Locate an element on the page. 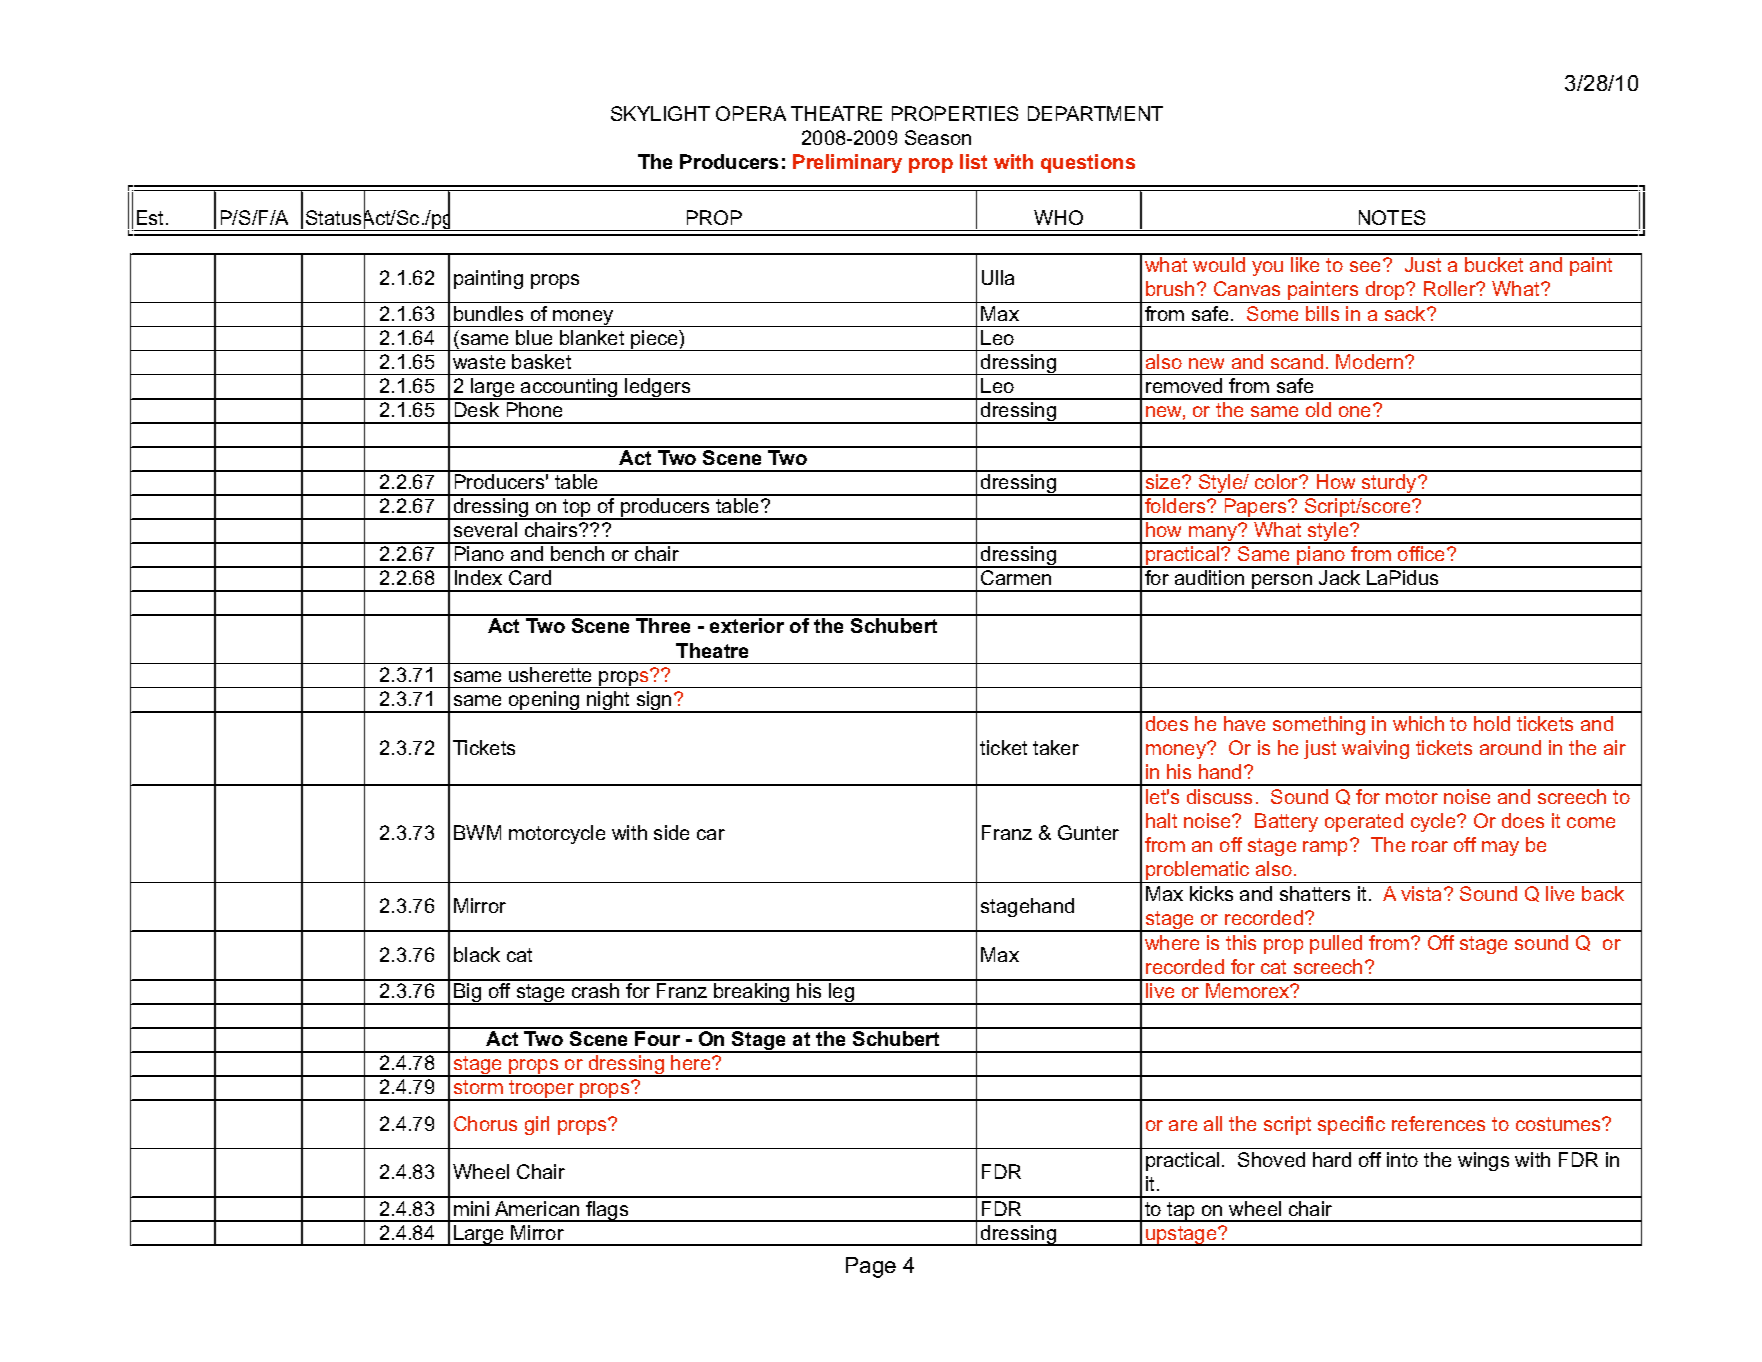 The width and height of the image is (1762, 1362). night is located at coordinates (609, 702).
